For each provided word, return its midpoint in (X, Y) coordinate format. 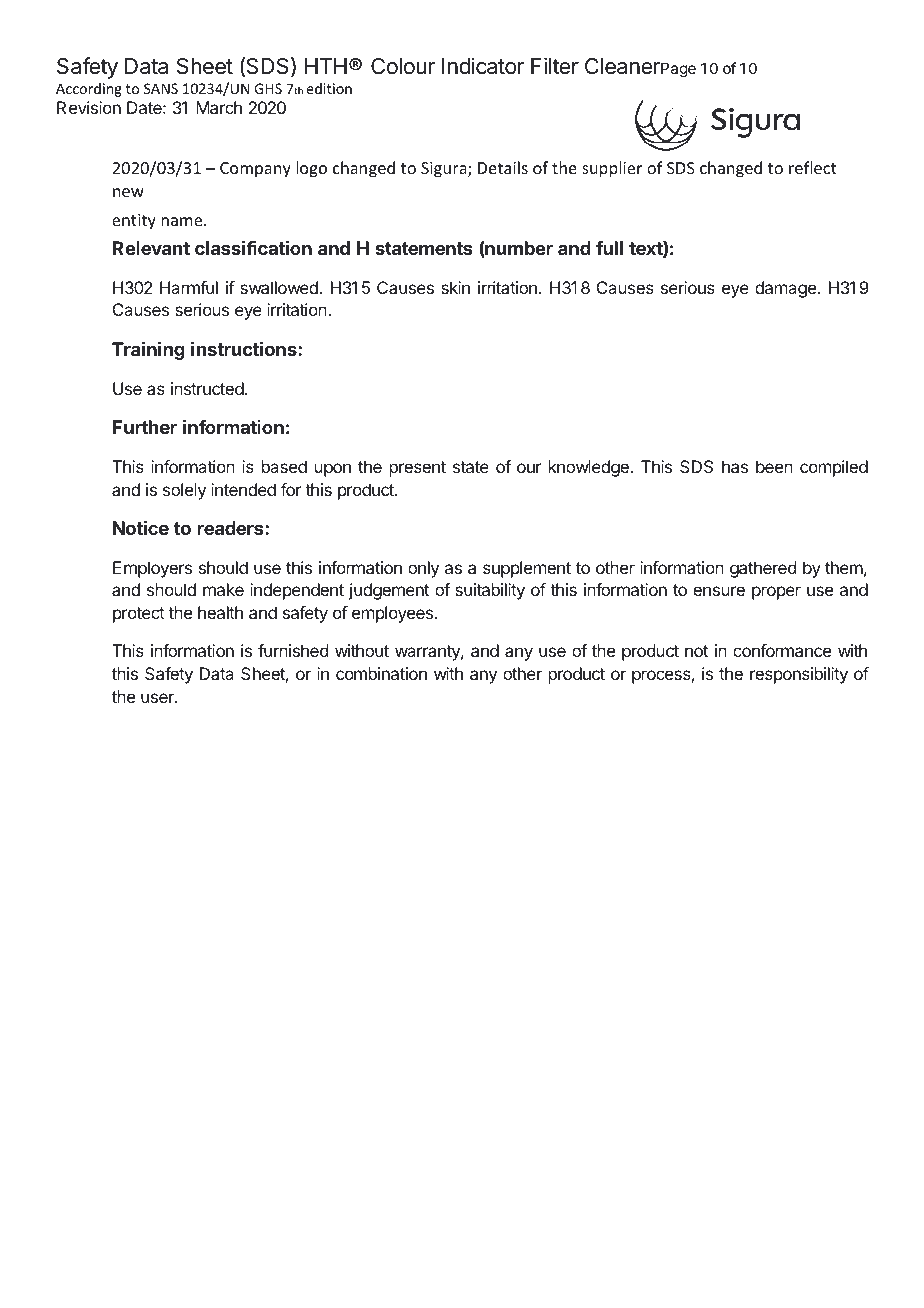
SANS (161, 88)
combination (381, 673)
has (735, 466)
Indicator (483, 66)
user (158, 698)
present (418, 469)
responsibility (799, 675)
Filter (555, 66)
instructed (207, 388)
